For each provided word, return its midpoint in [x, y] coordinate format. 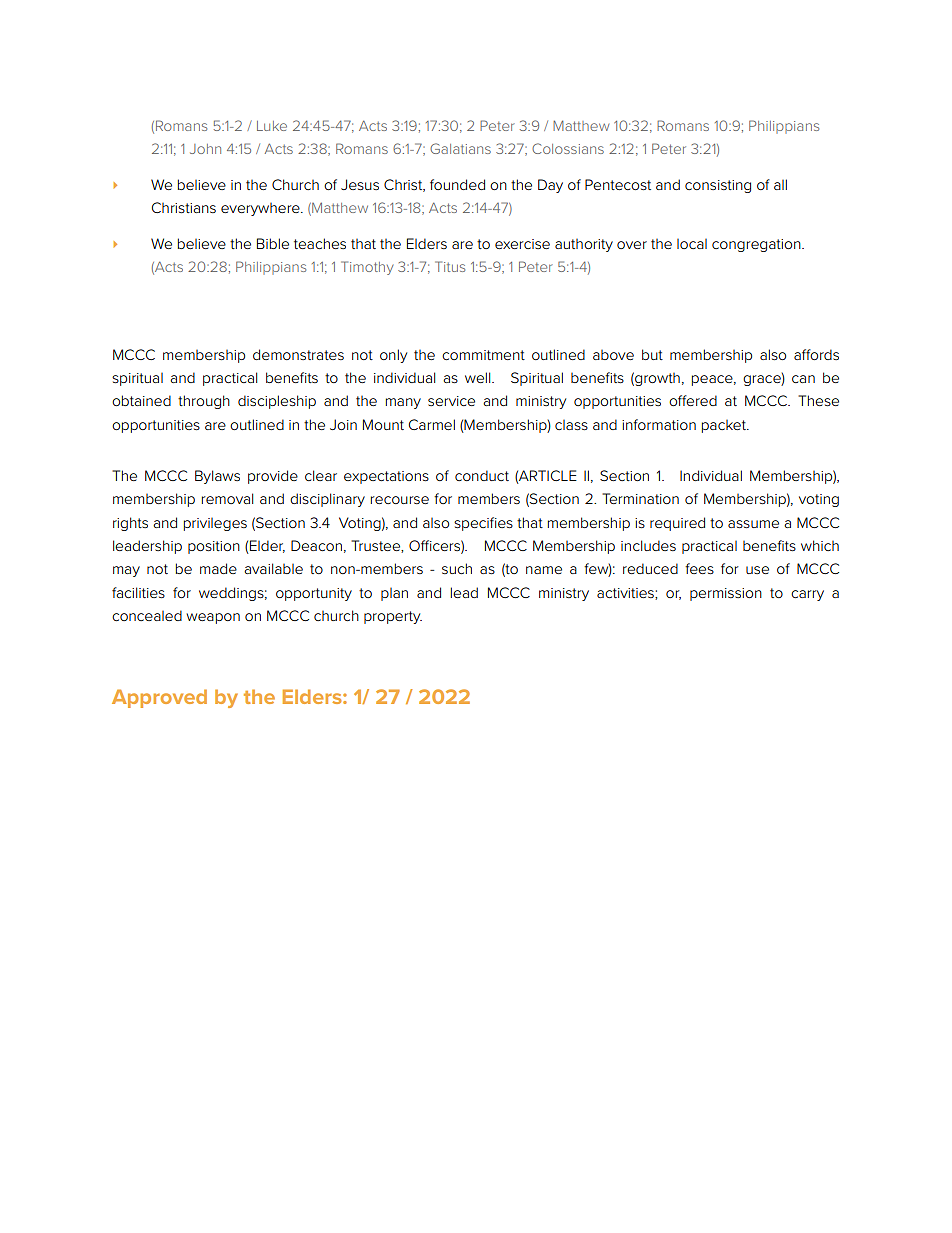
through [204, 402]
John [205, 149]
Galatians [460, 148]
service [451, 401]
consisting [718, 186]
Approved [159, 698]
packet [725, 426]
